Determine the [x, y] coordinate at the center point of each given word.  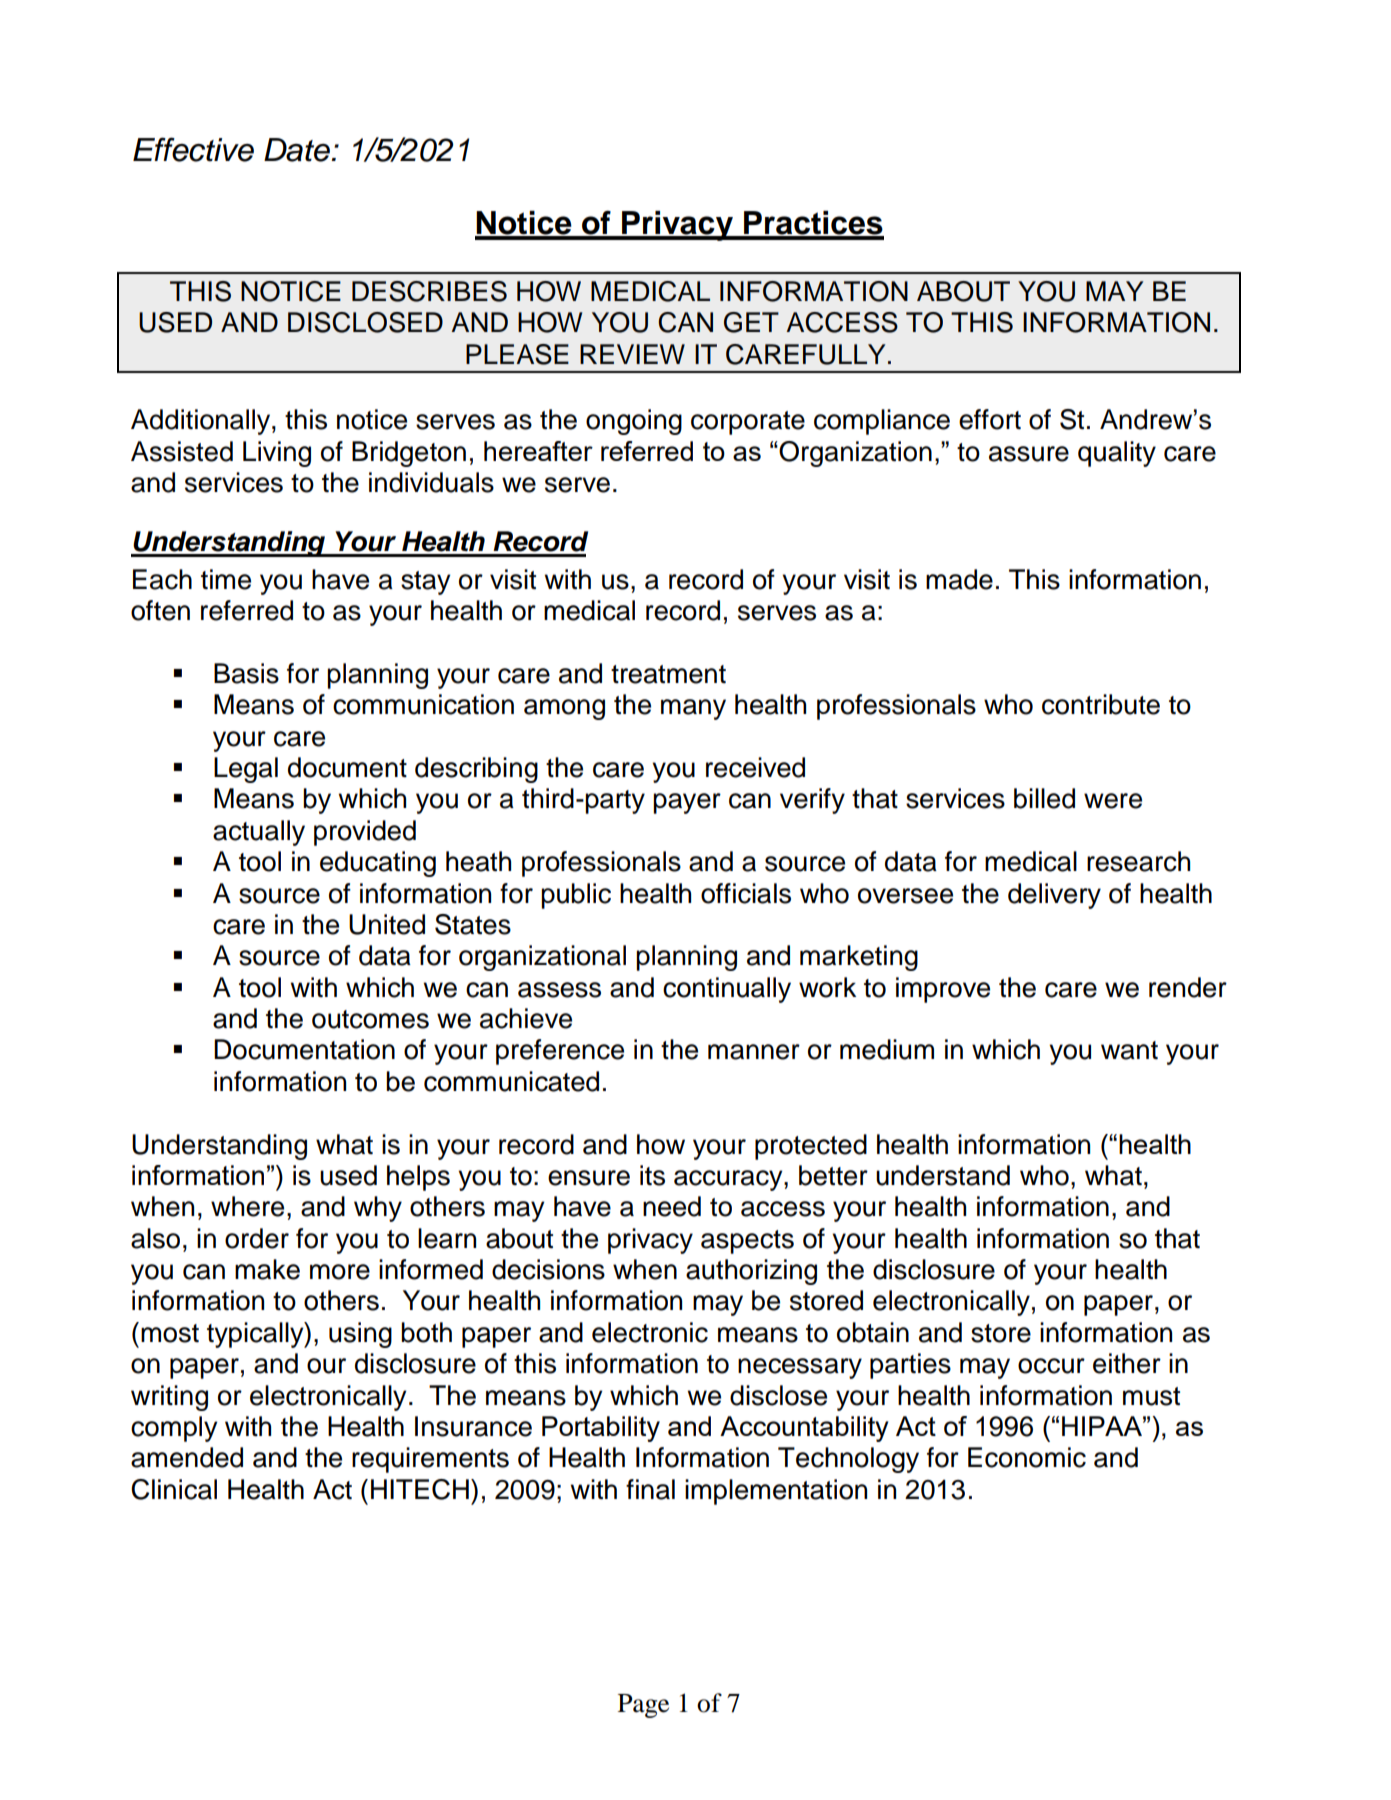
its [652, 1175]
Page [643, 1706]
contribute [1101, 704]
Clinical [174, 1489]
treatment [668, 674]
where [247, 1206]
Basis [246, 673]
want [1129, 1050]
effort [990, 419]
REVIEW [632, 354]
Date [298, 150]
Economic [1027, 1457]
